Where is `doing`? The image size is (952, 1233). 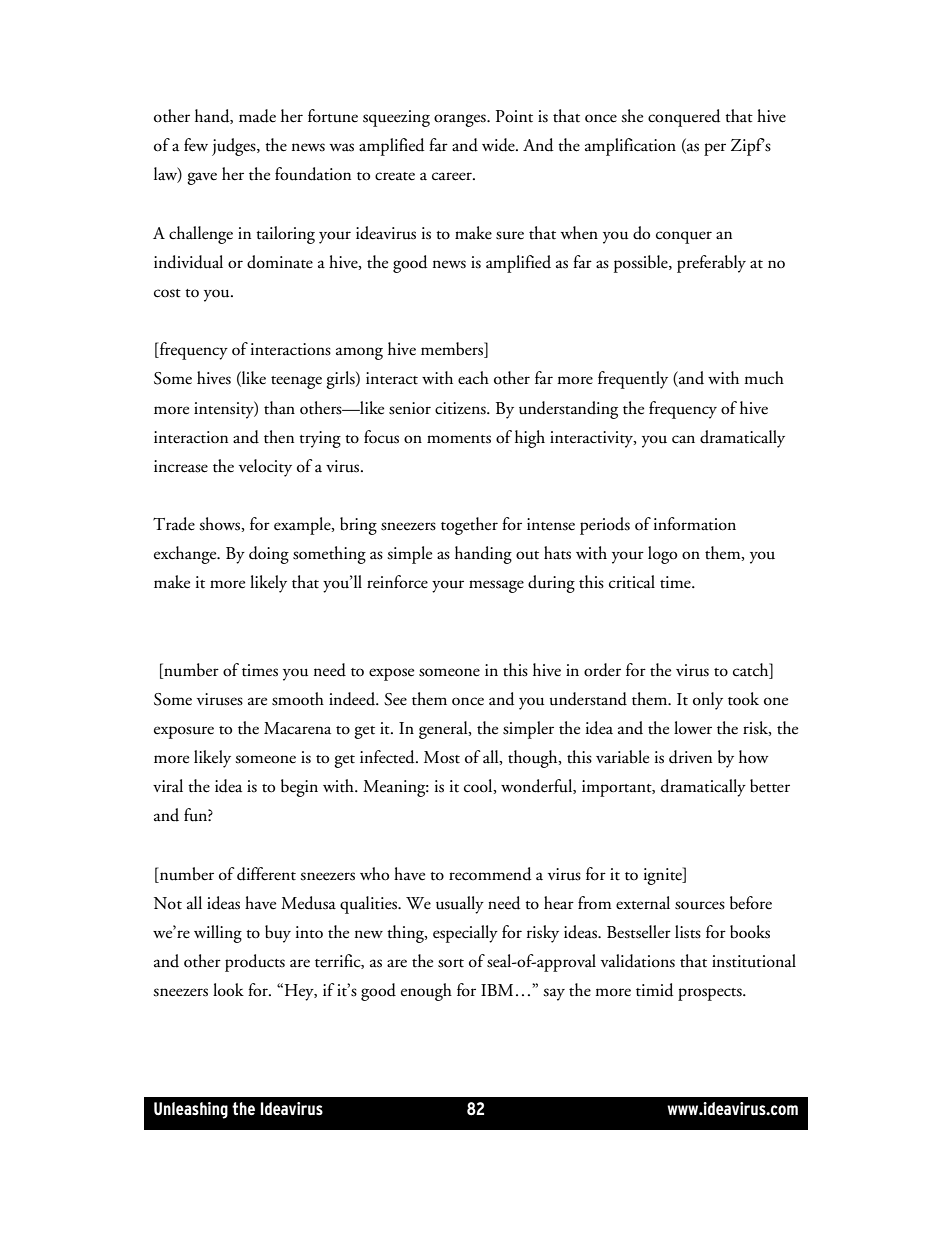
doing is located at coordinates (269, 555).
